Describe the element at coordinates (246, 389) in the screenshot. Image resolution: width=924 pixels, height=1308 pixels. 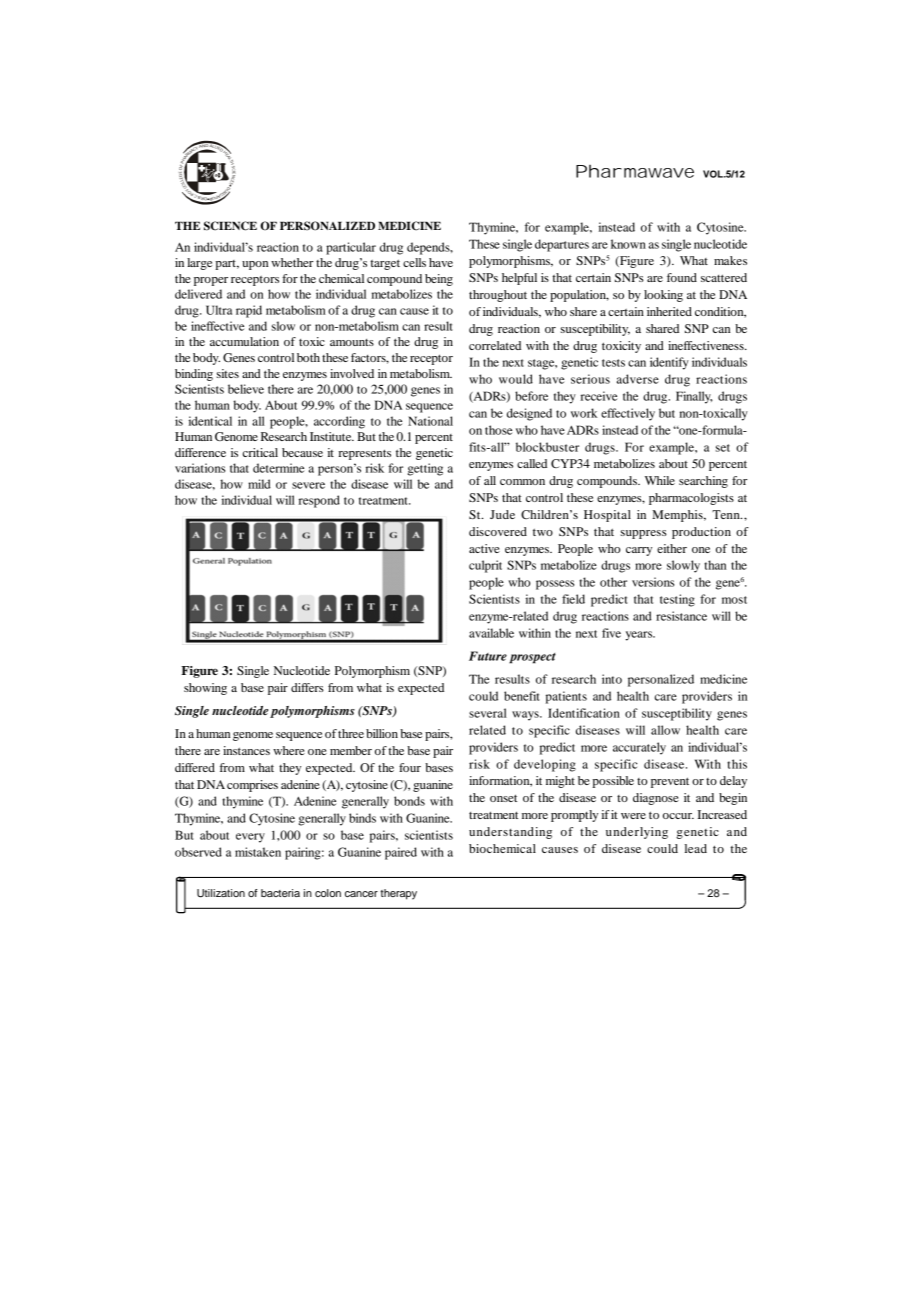
I see `believe` at that location.
